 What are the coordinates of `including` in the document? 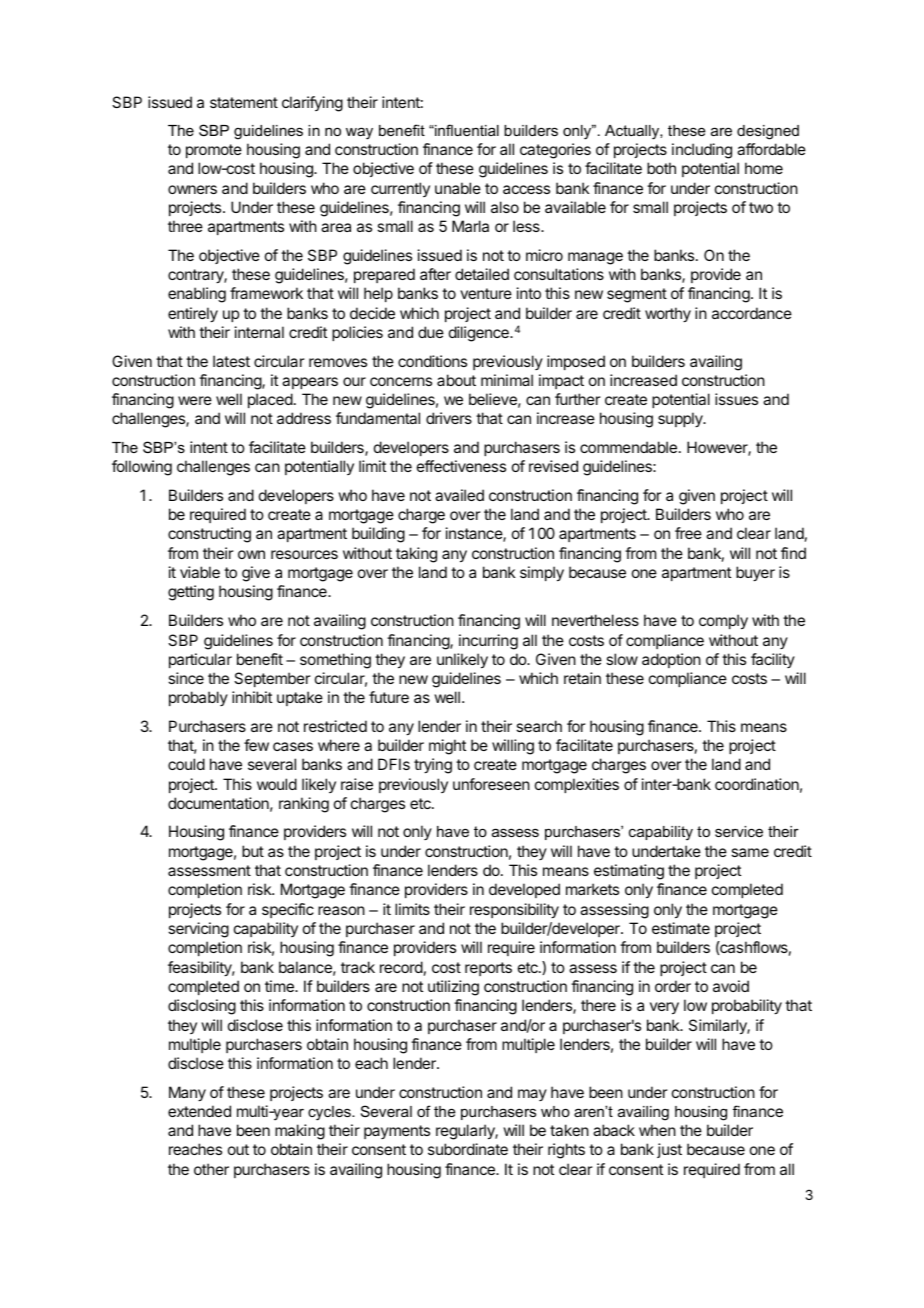 It's located at (702, 151).
